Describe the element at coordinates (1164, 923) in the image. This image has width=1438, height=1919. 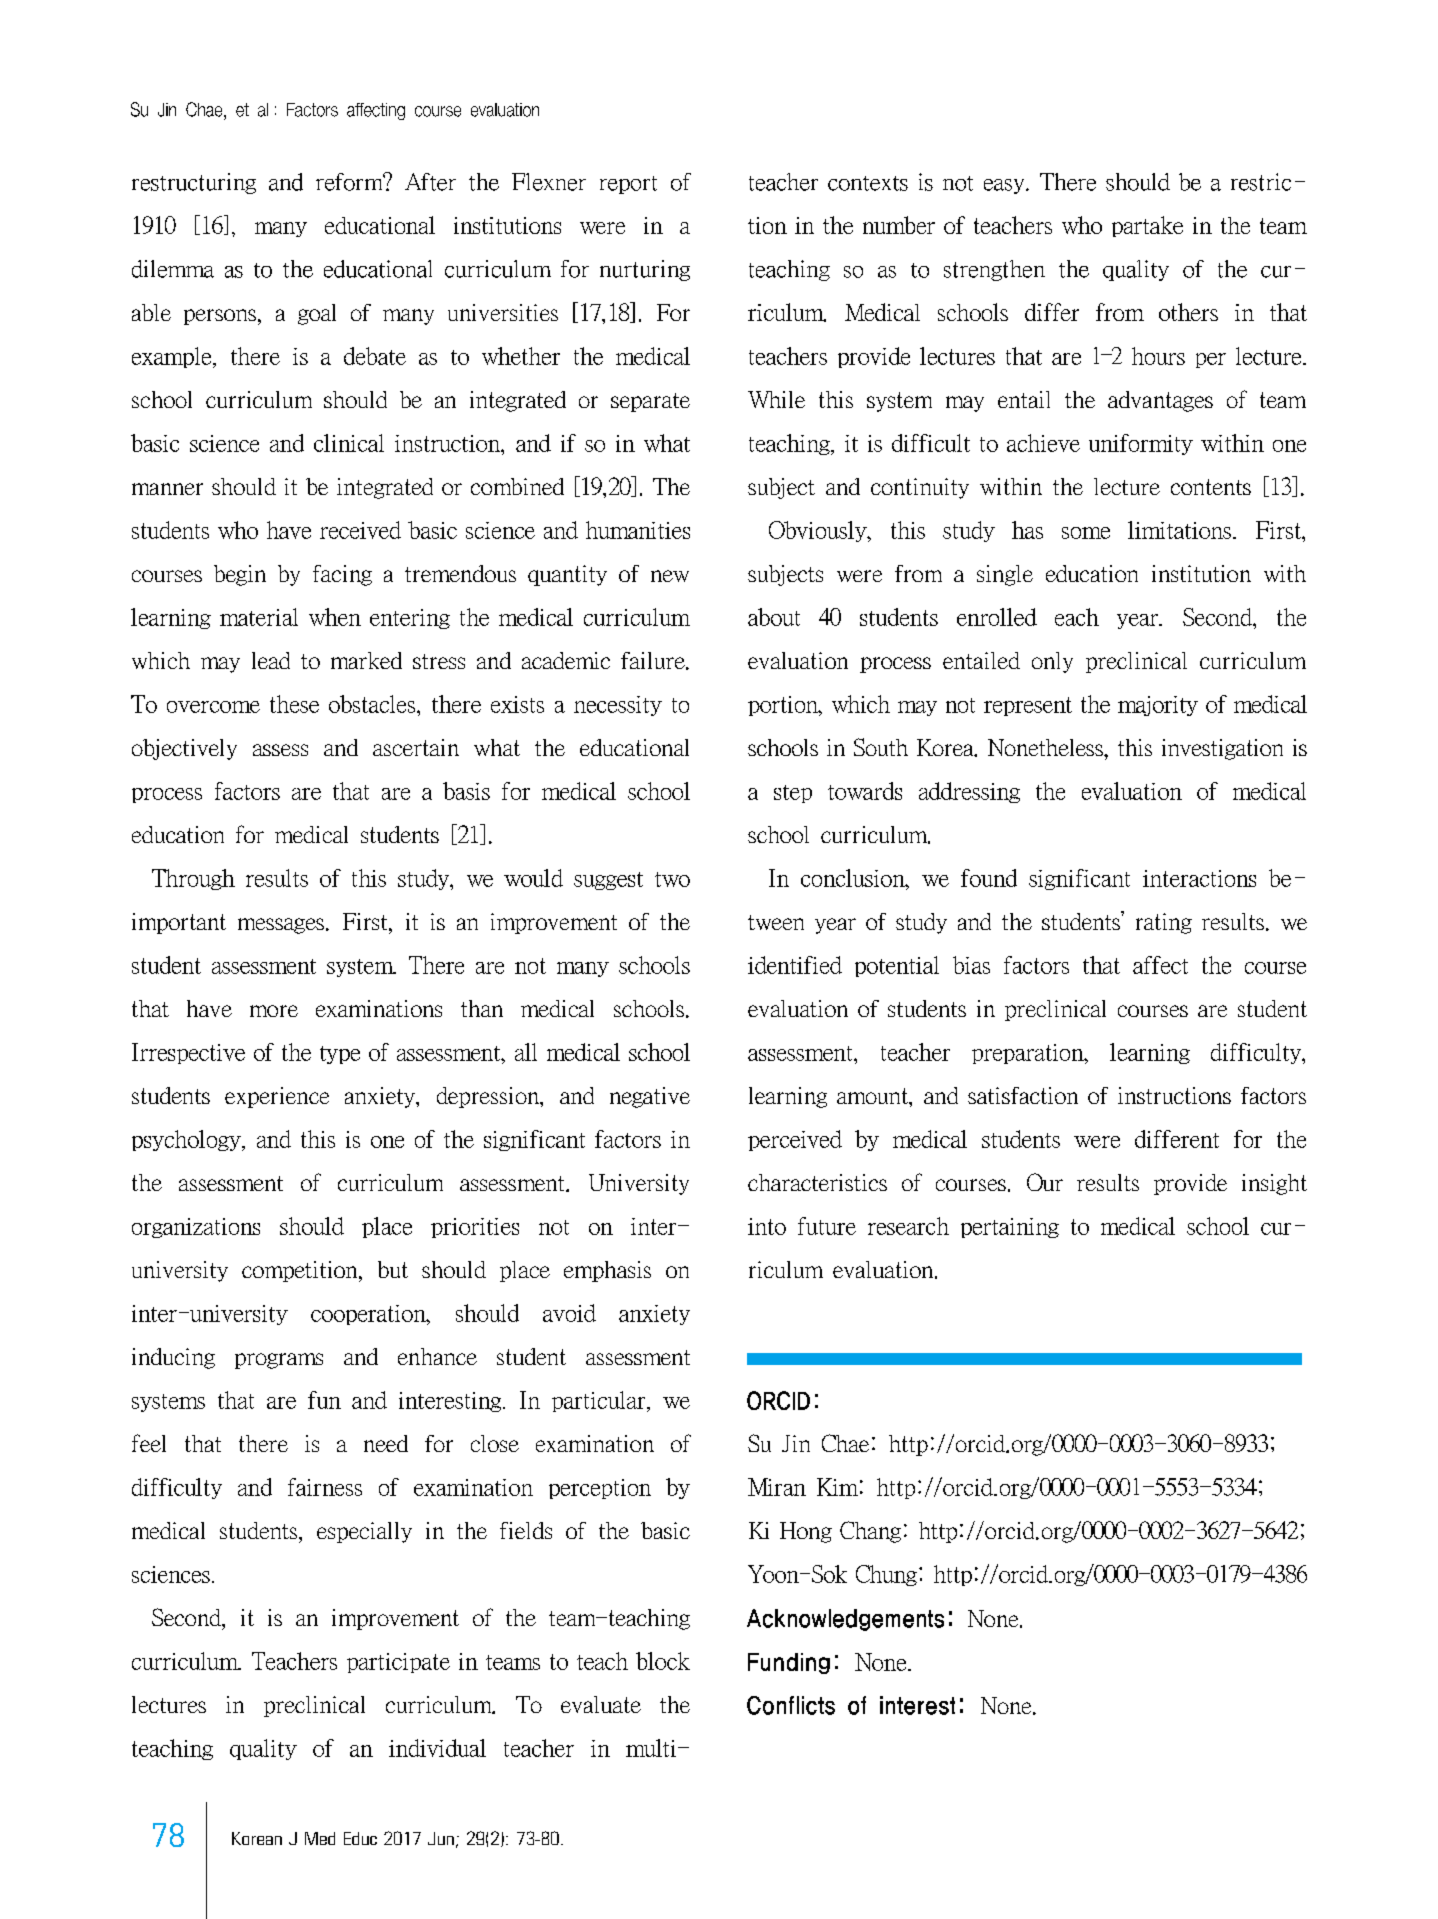
I see `rating` at that location.
